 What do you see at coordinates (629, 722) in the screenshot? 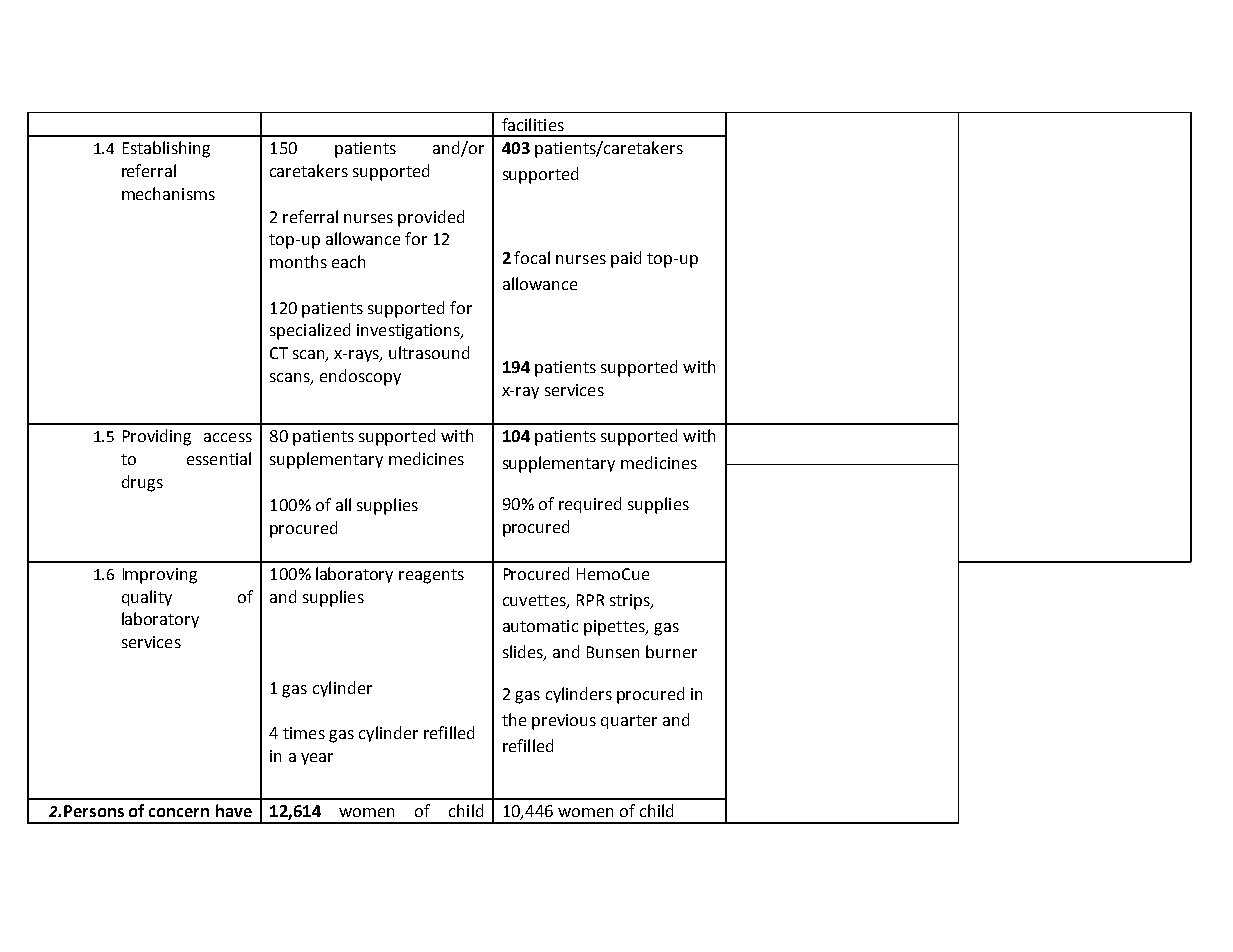
I see `quarter` at bounding box center [629, 722].
